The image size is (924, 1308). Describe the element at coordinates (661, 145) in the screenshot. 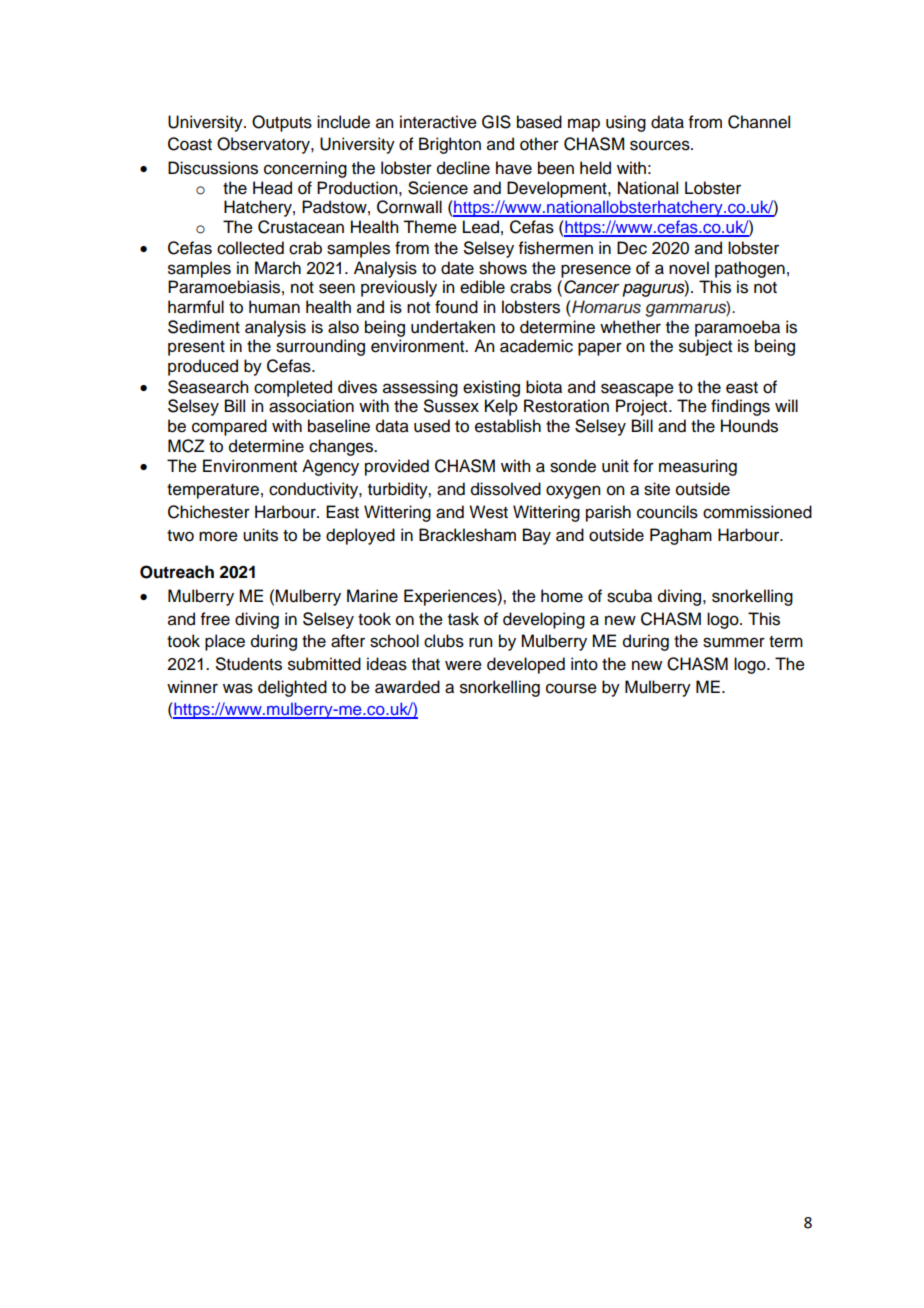

I see `sources` at that location.
